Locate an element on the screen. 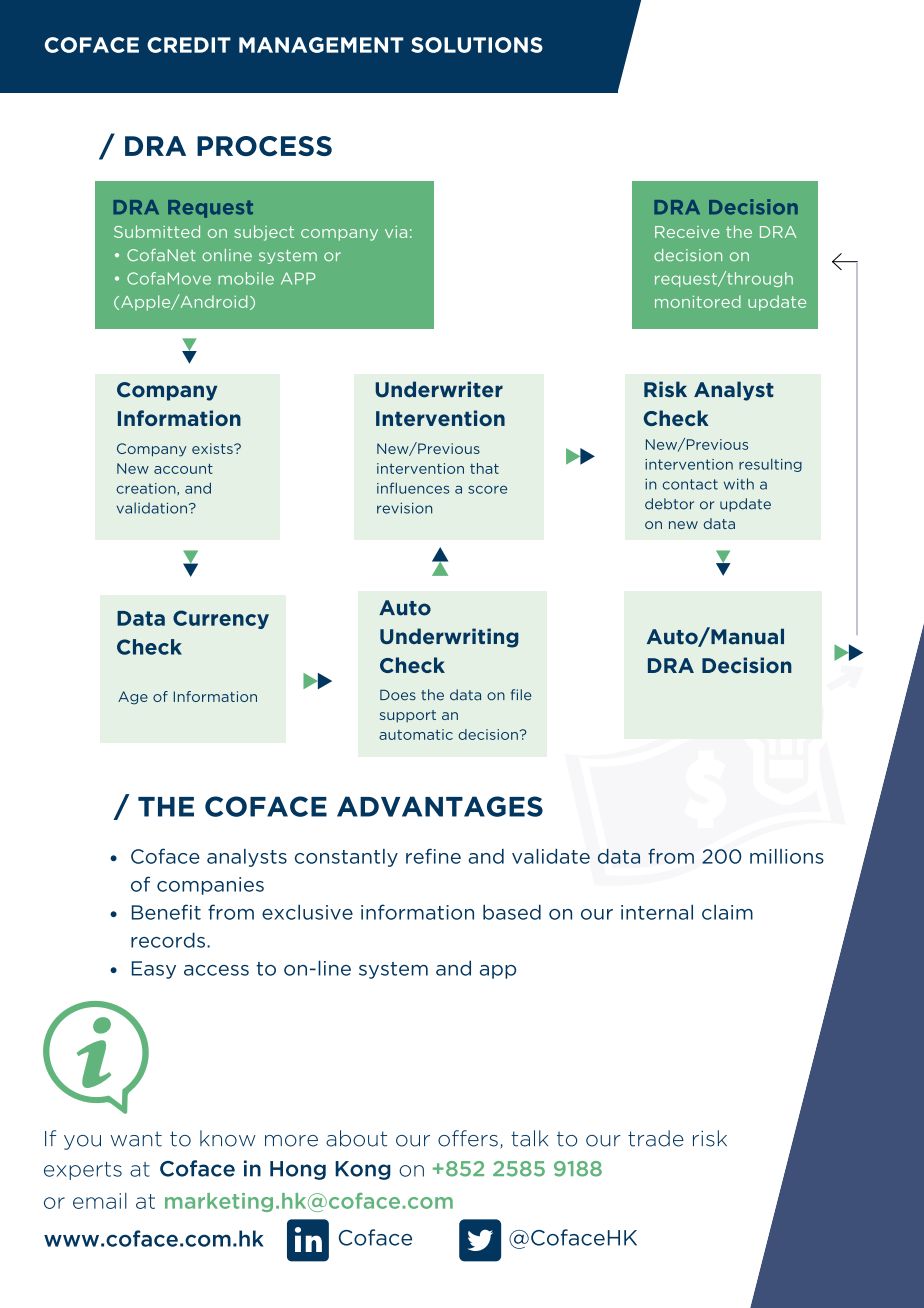 The image size is (924, 1308). want is located at coordinates (136, 1139).
